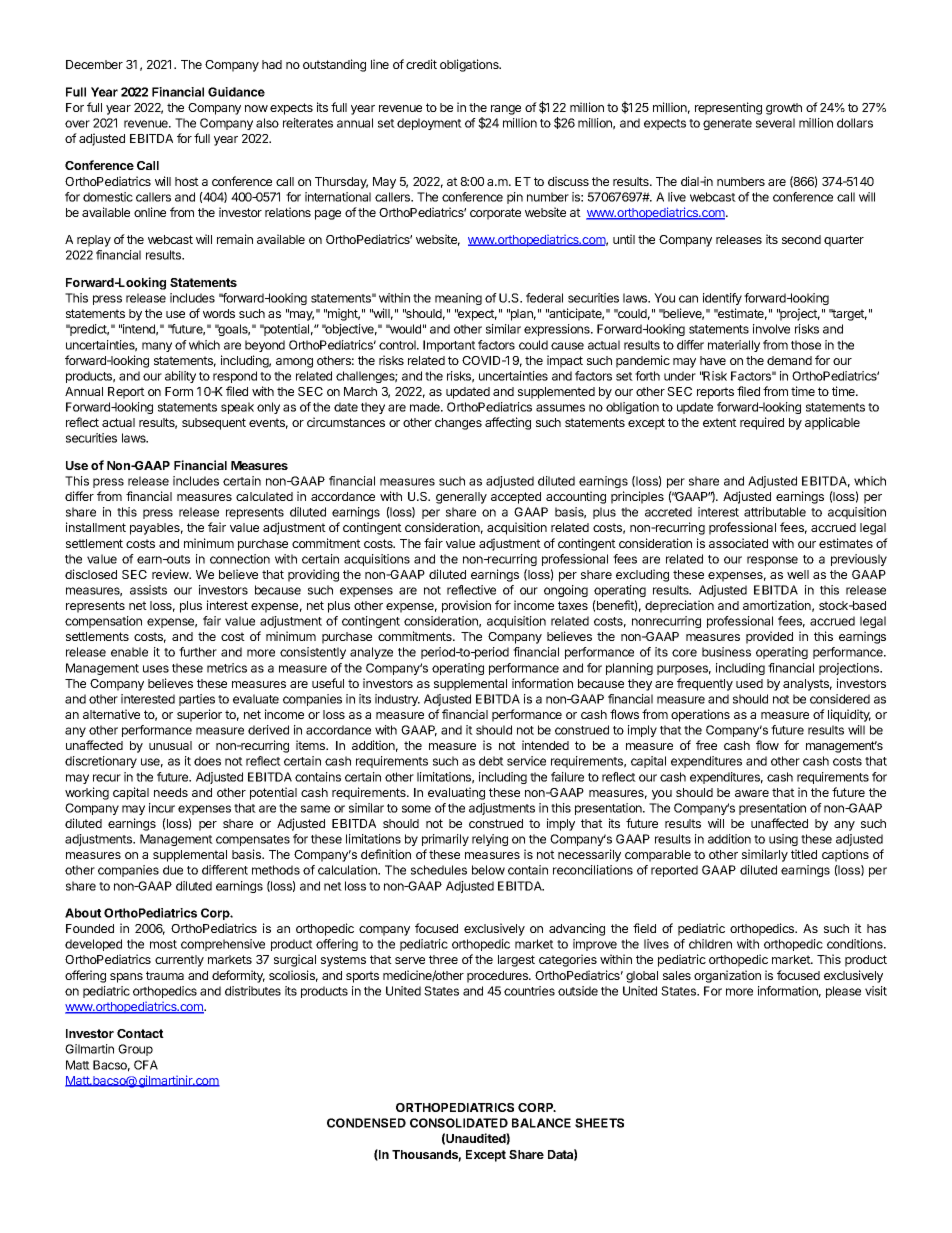  Describe the element at coordinates (840, 699) in the screenshot. I see `considered` at that location.
